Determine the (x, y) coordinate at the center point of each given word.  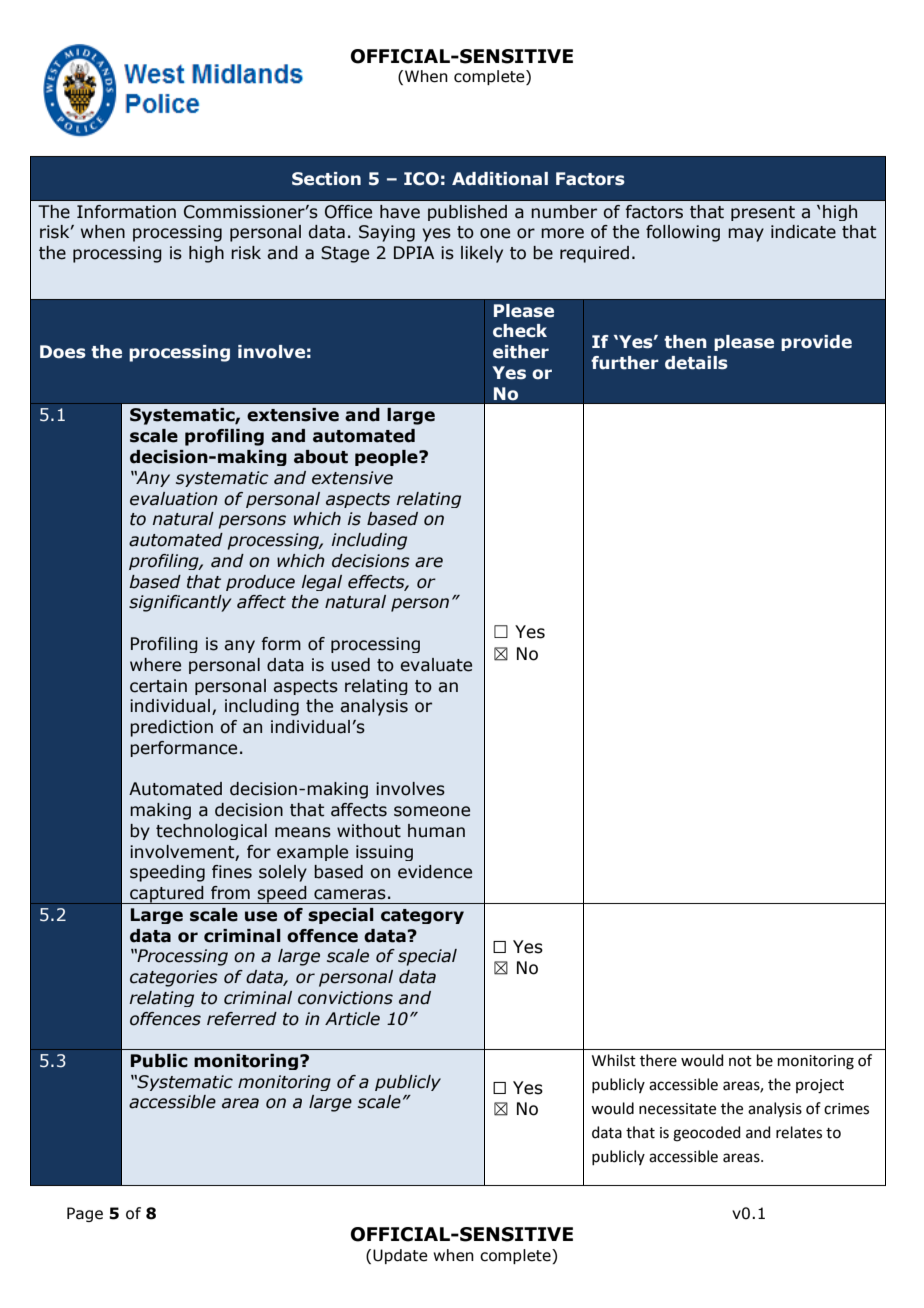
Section (326, 179)
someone (432, 811)
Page (85, 1214)
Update (400, 1256)
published (467, 213)
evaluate (436, 665)
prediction (171, 728)
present (763, 213)
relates (799, 1132)
